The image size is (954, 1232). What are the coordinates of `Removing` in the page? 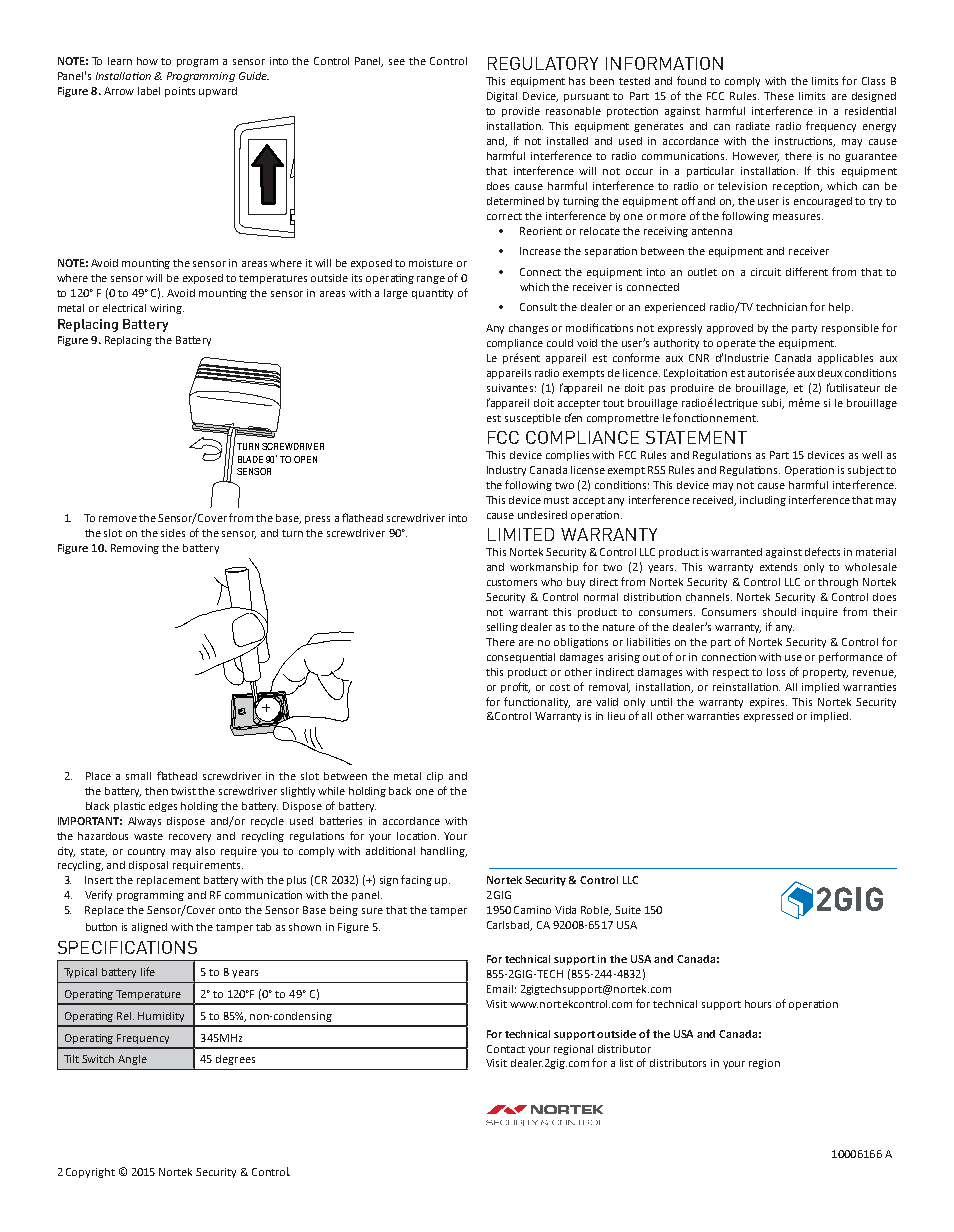 It's located at (135, 549).
